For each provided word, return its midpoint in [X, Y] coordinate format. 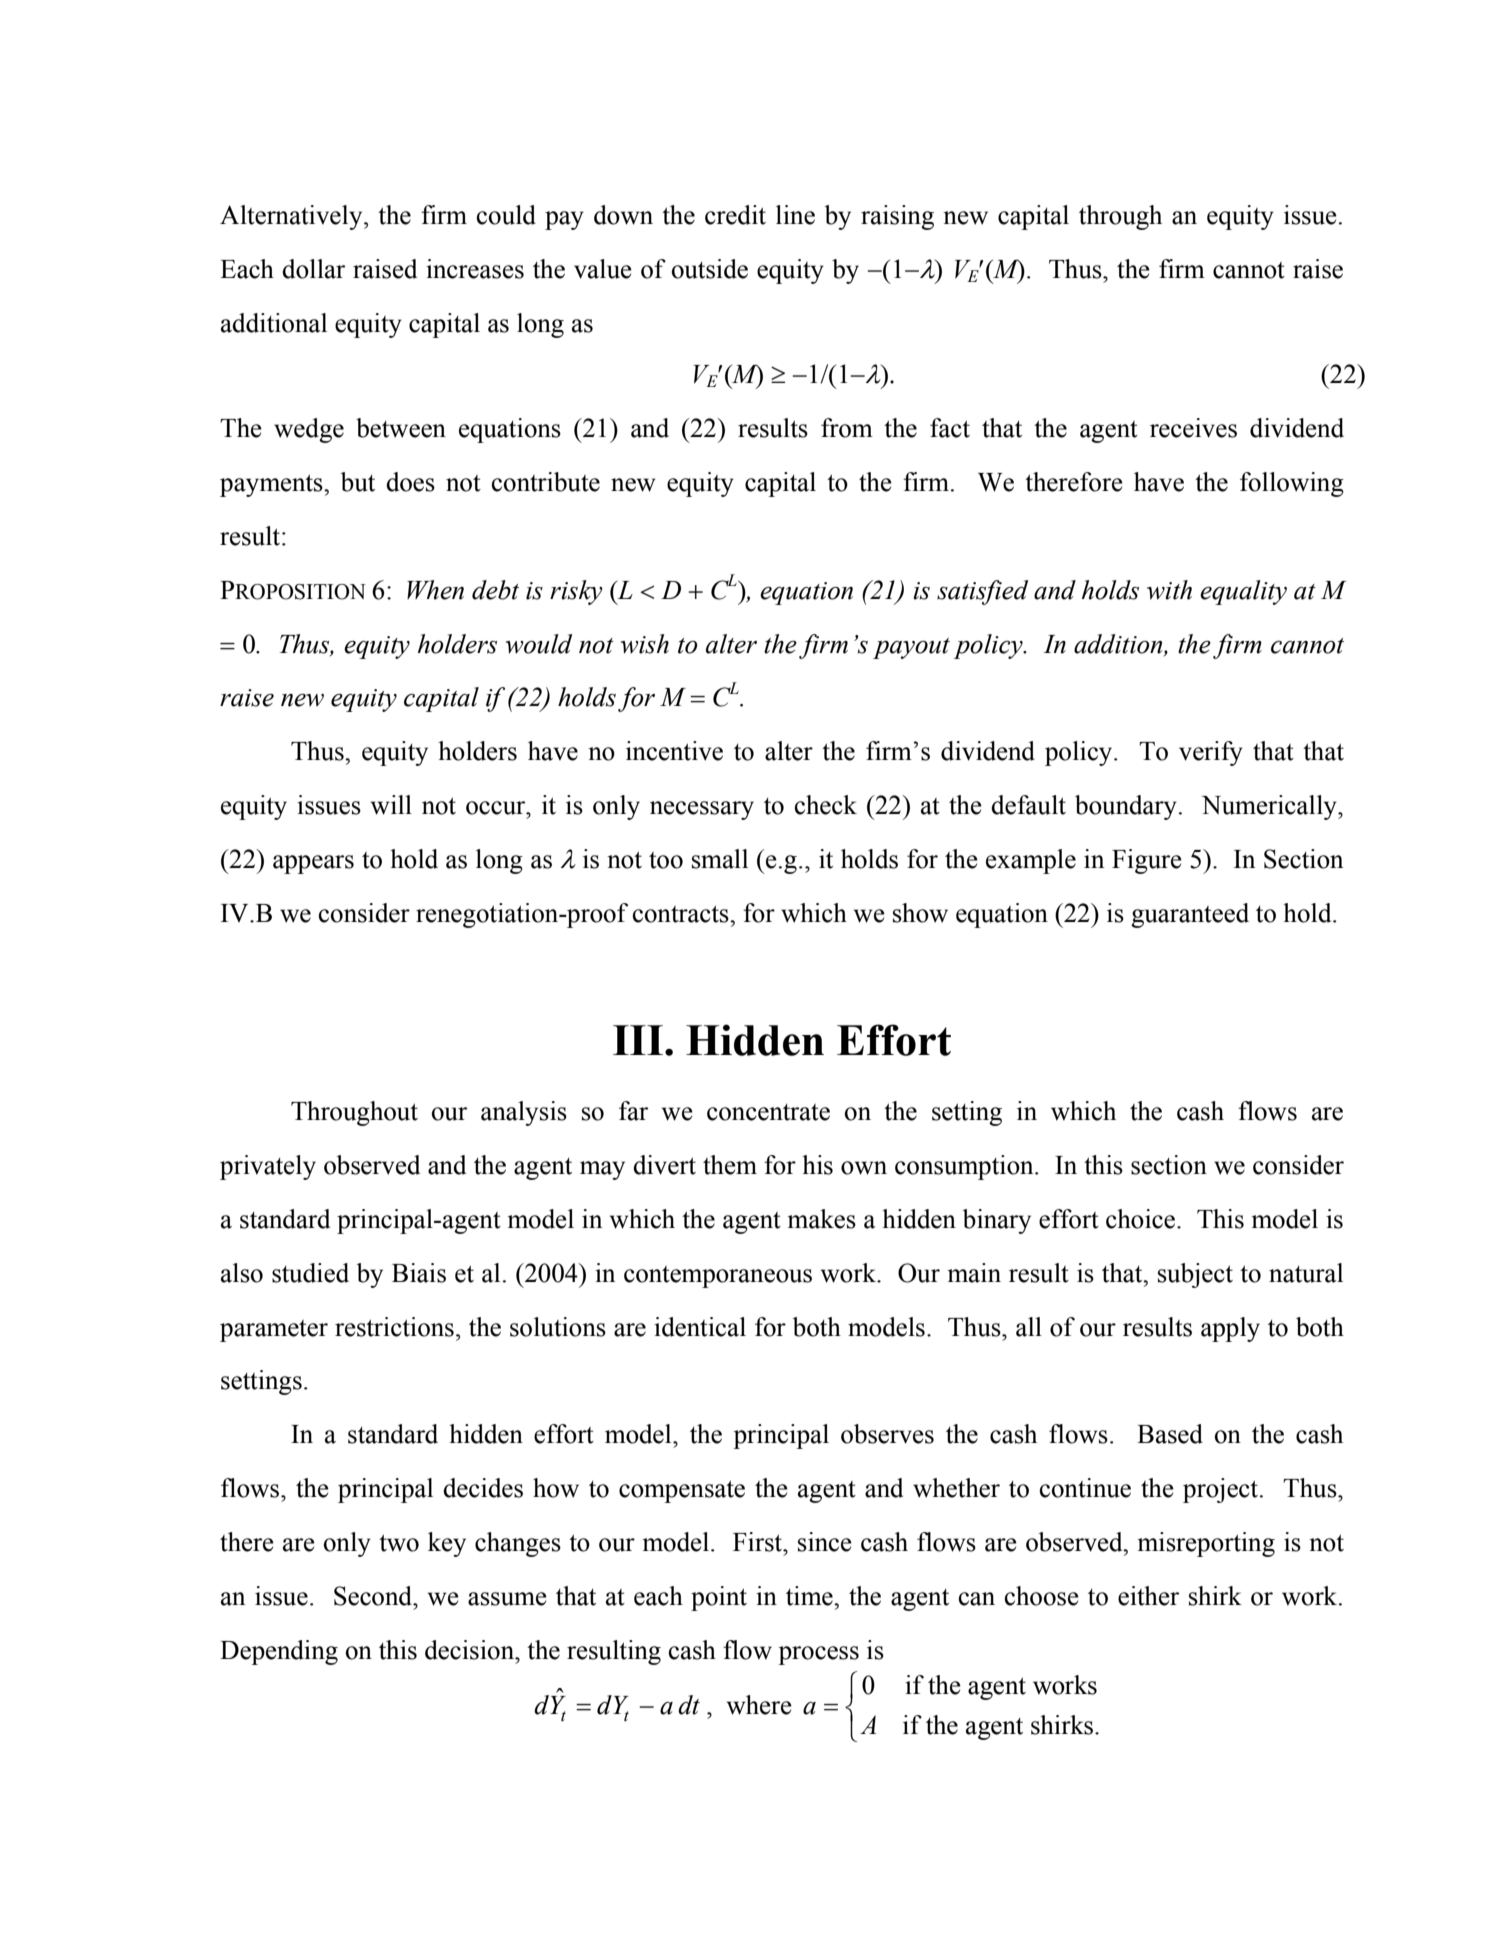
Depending [279, 1652]
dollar [313, 269]
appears [313, 864]
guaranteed [1190, 915]
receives [1193, 428]
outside [709, 269]
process [818, 1655]
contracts [682, 914]
